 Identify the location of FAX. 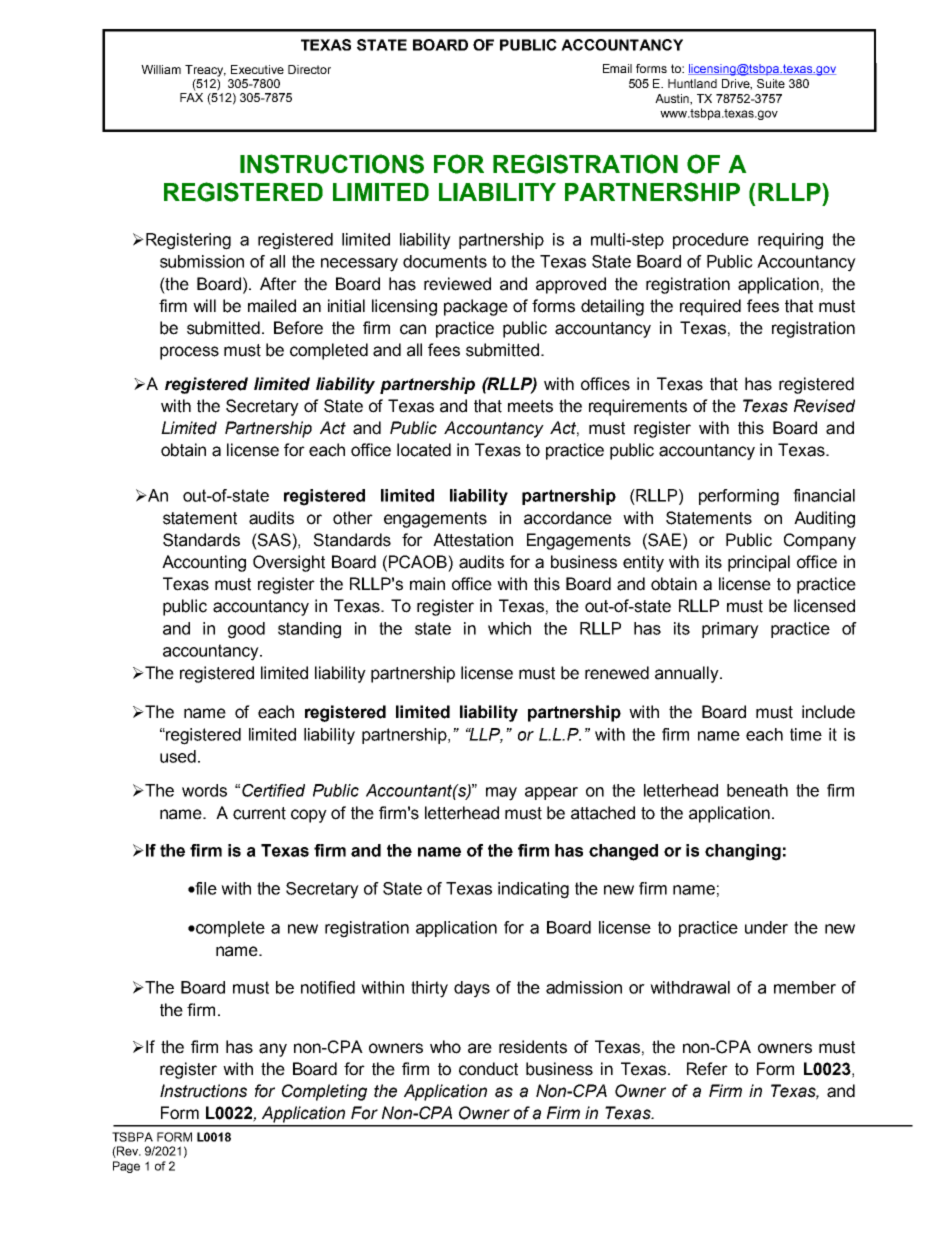
(191, 97).
